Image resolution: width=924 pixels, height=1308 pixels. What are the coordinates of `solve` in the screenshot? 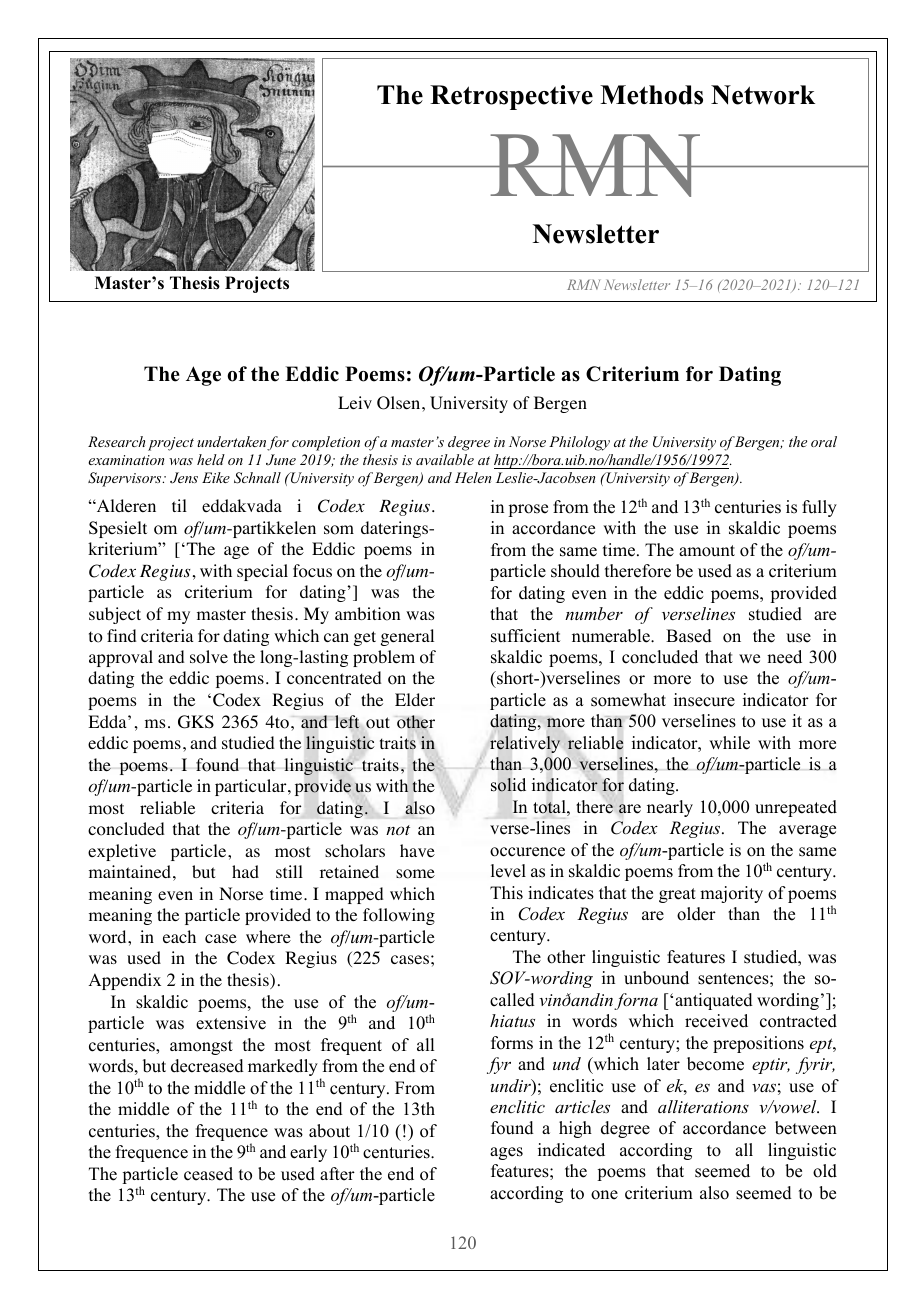 It's located at (209, 657).
